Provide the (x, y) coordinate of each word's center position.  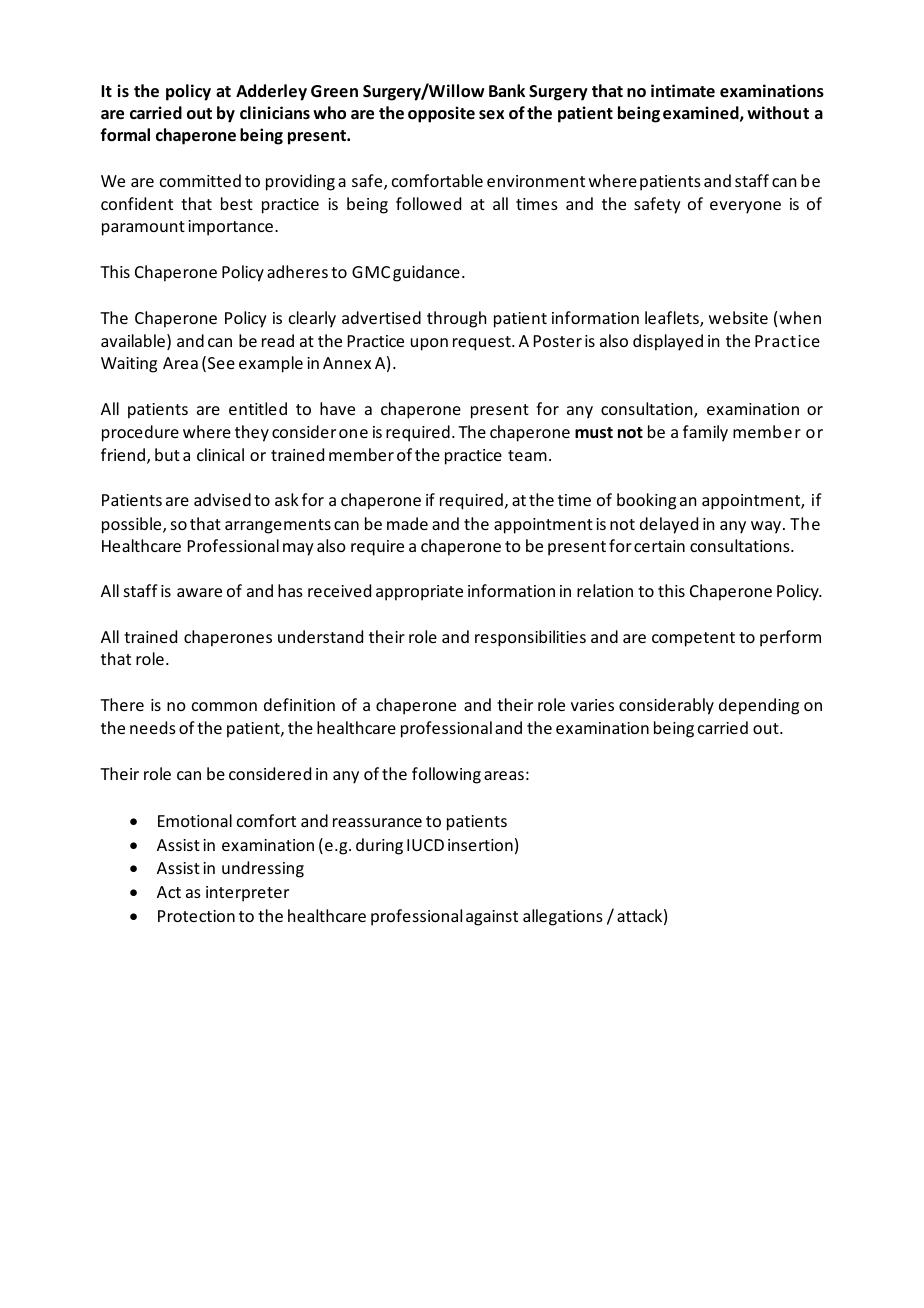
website (738, 317)
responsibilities (530, 638)
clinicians (275, 112)
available (133, 340)
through (456, 319)
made (407, 523)
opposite (441, 114)
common (224, 706)
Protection (196, 916)
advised (222, 499)
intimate (683, 90)
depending (759, 706)
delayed (669, 525)
